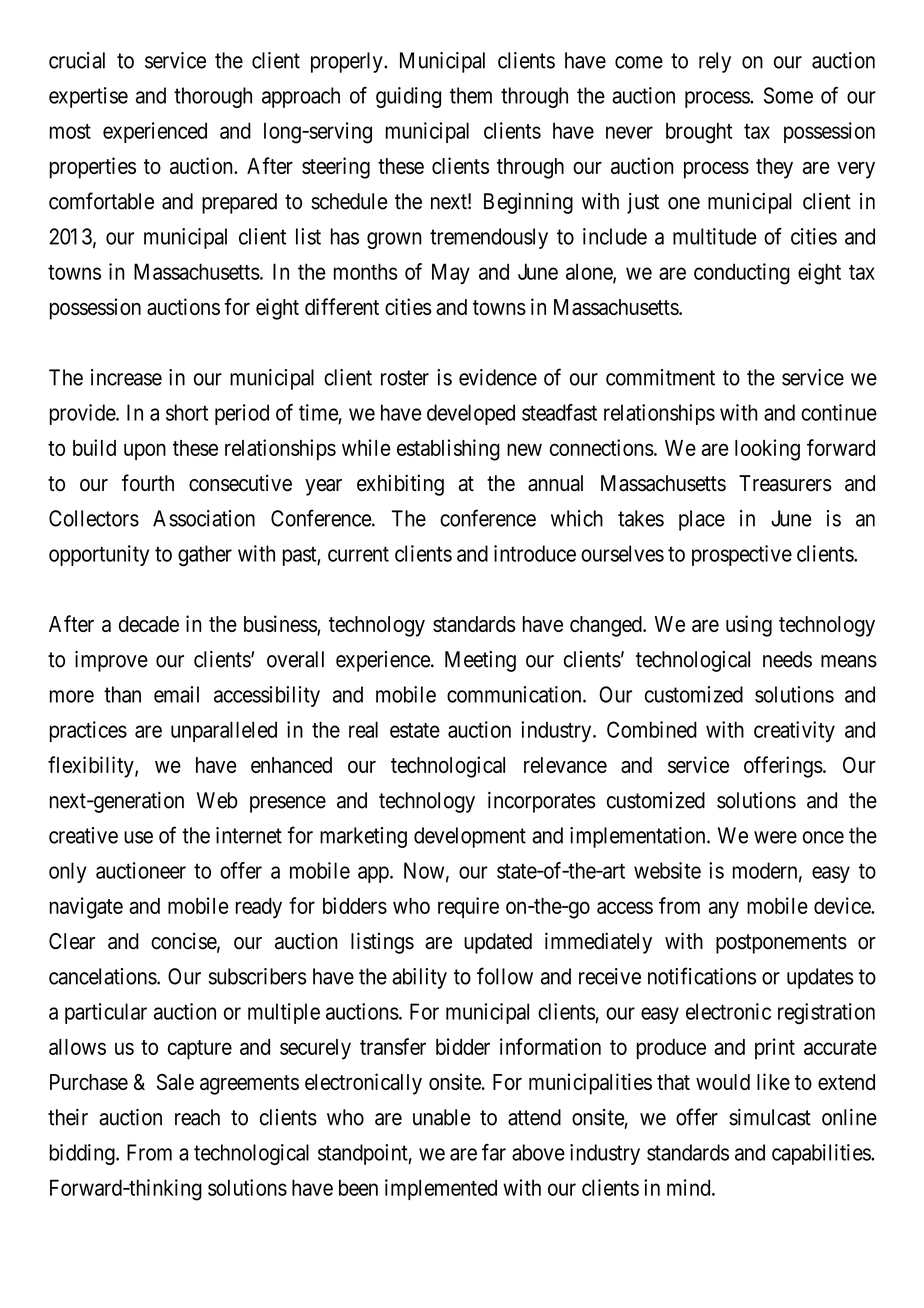 The image size is (924, 1308). I want to click on thorough, so click(213, 97).
